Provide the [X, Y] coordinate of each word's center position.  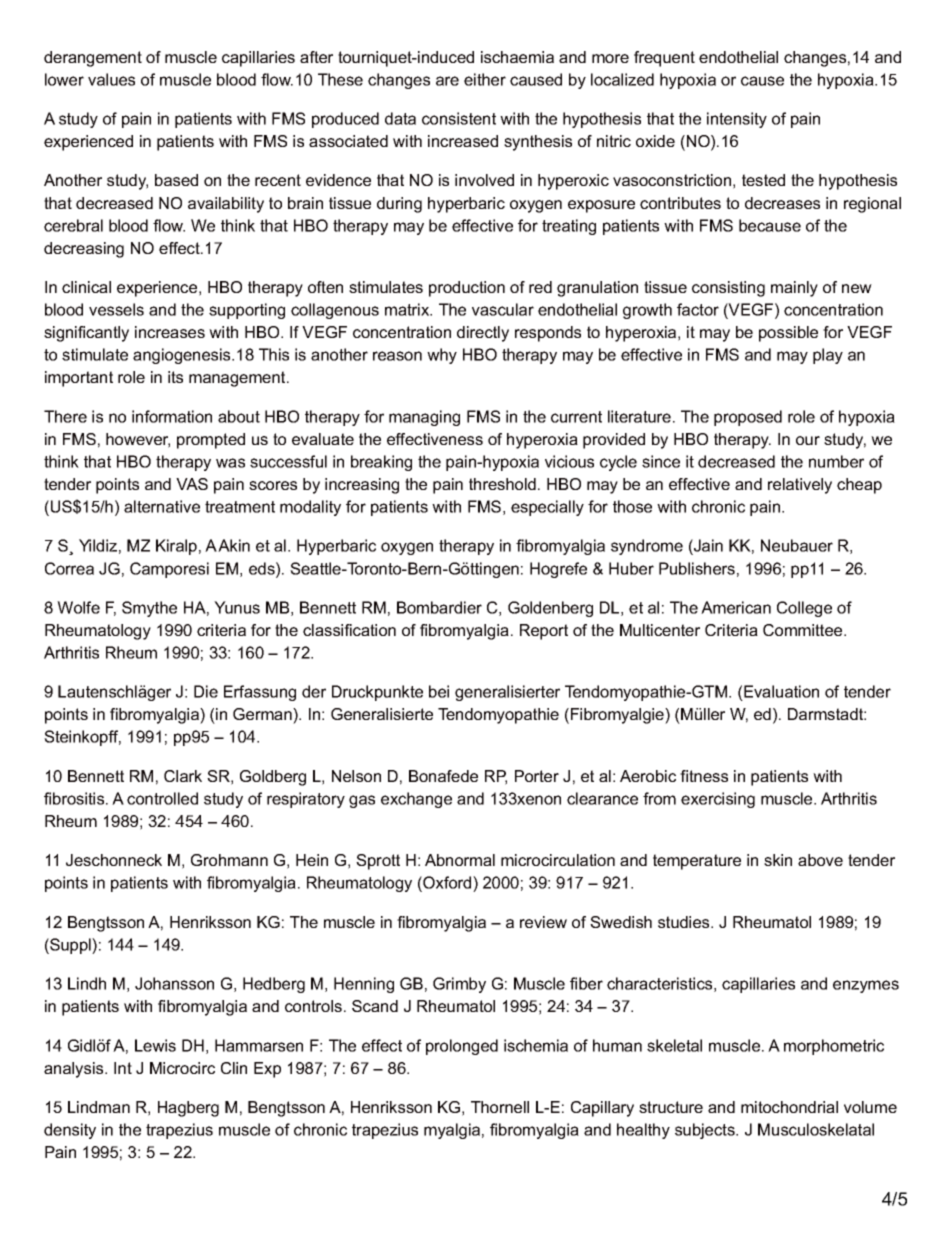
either [485, 79]
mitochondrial [789, 1107]
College [804, 609]
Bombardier [439, 607]
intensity [737, 120]
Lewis [155, 1045]
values [111, 79]
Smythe [149, 609]
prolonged [462, 1047]
